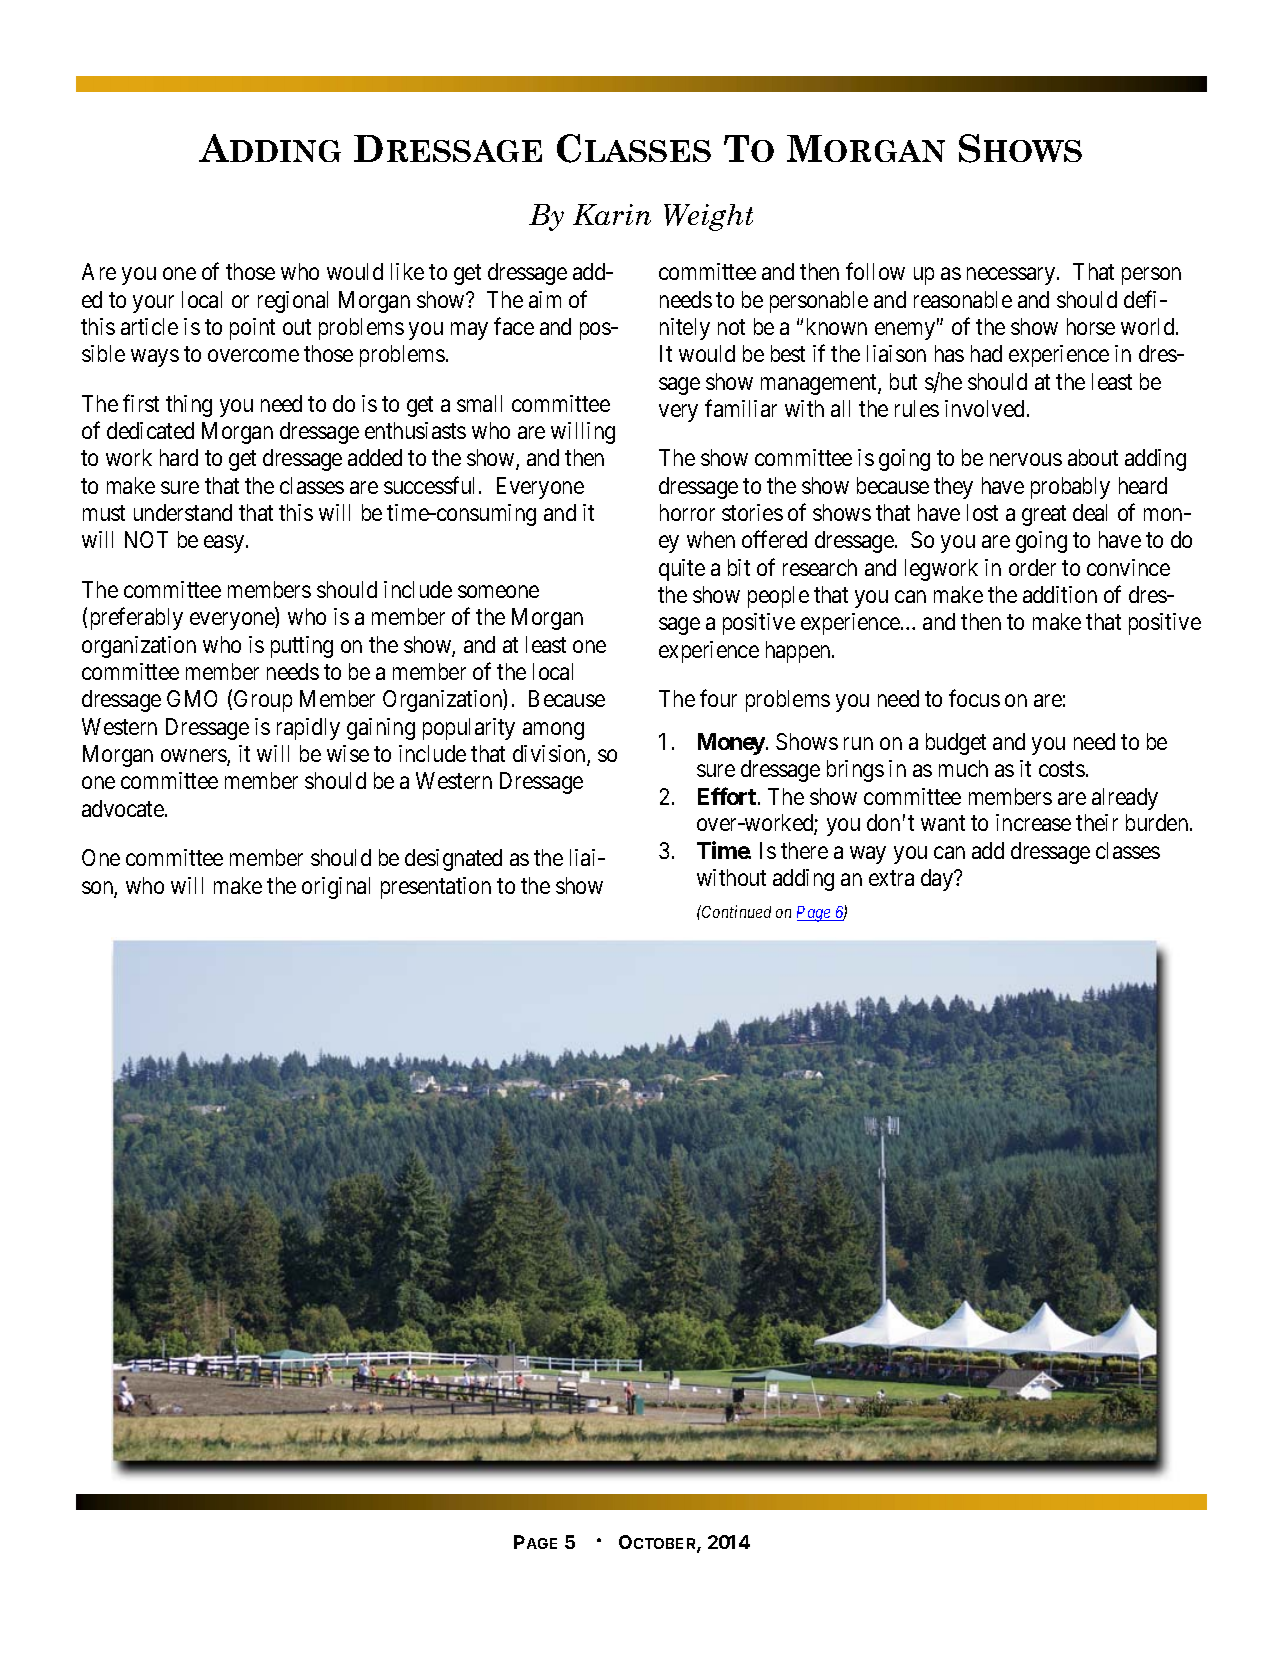 The width and height of the screenshot is (1283, 1660). Describe the element at coordinates (718, 698) in the screenshot. I see `four` at that location.
